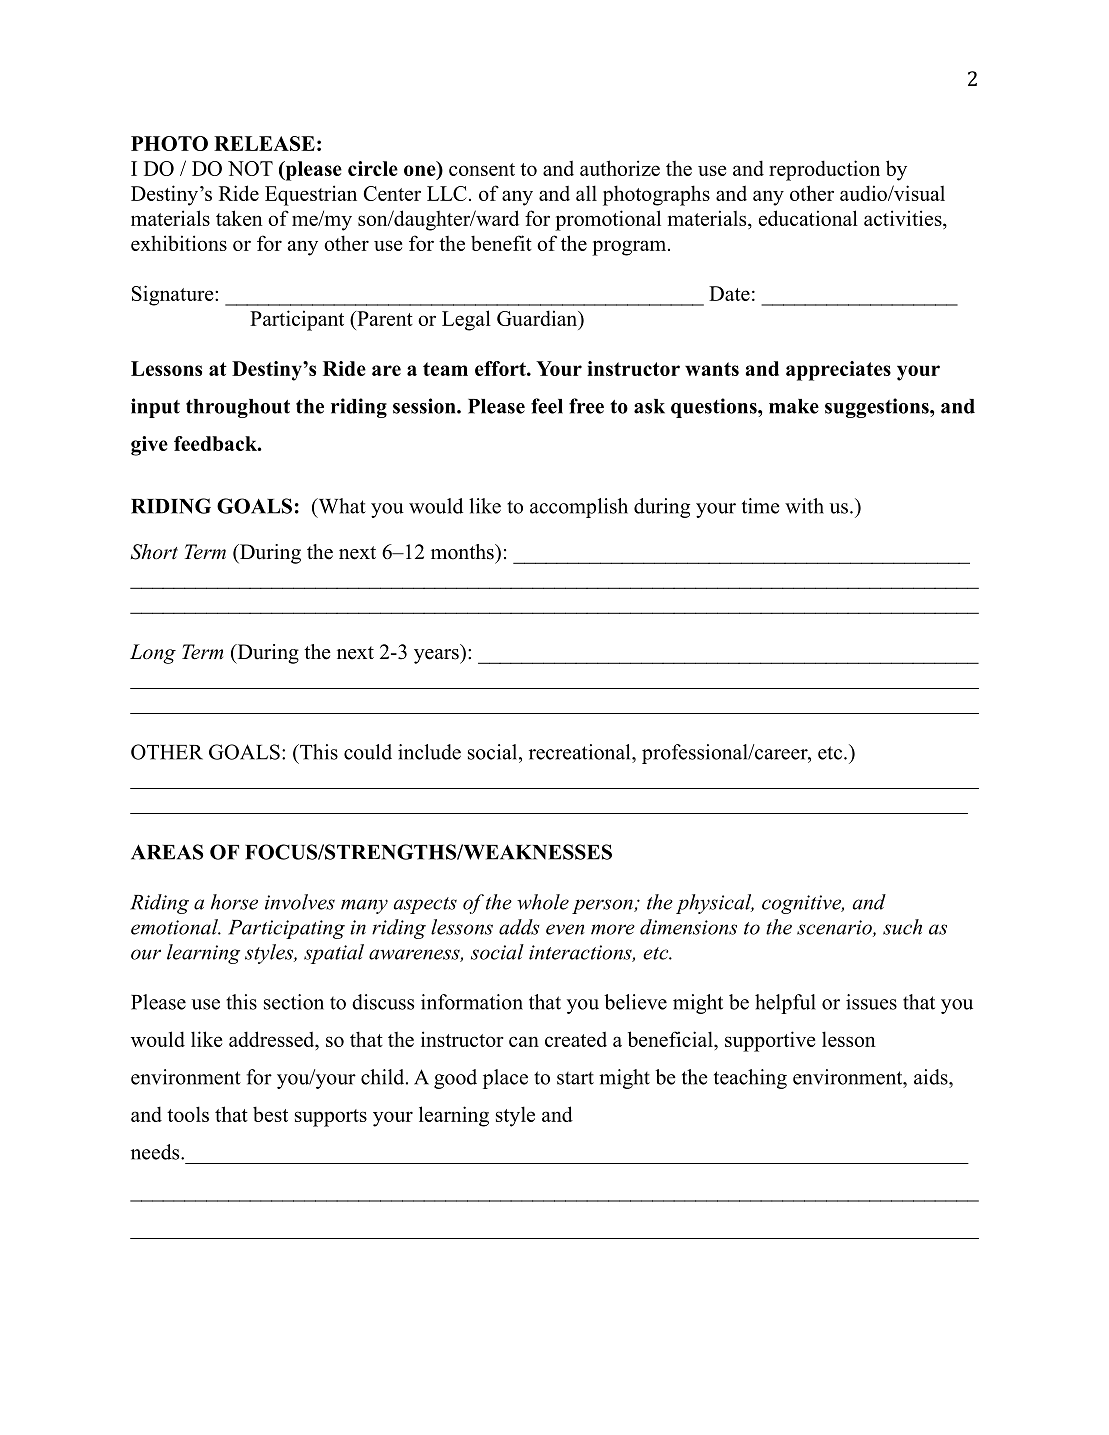 The width and height of the screenshot is (1109, 1435). What do you see at coordinates (238, 408) in the screenshot?
I see `throughout` at bounding box center [238, 408].
